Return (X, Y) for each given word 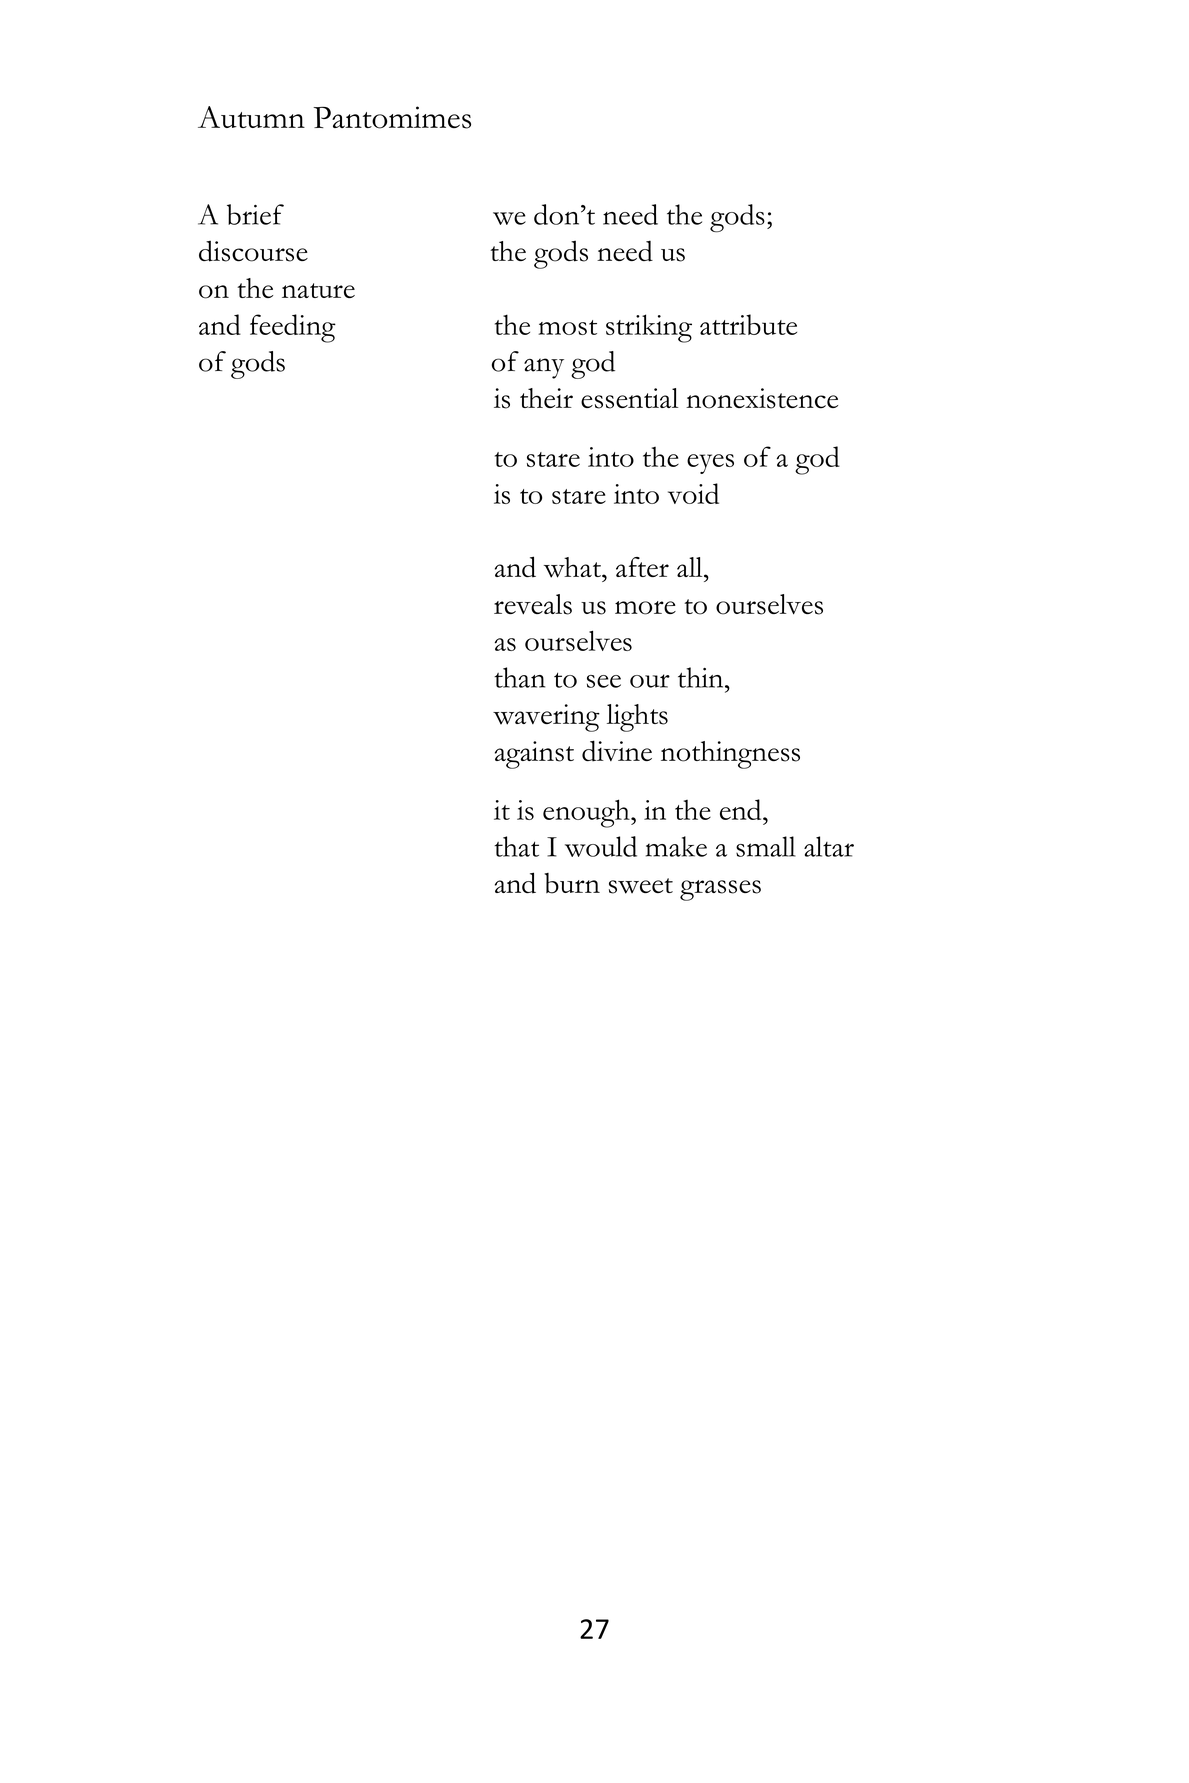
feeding (293, 328)
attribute (748, 324)
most (567, 327)
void (693, 493)
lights (637, 718)
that (516, 846)
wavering (546, 718)
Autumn (251, 117)
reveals (533, 604)
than (519, 677)
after (642, 567)
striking (649, 328)
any (544, 368)
